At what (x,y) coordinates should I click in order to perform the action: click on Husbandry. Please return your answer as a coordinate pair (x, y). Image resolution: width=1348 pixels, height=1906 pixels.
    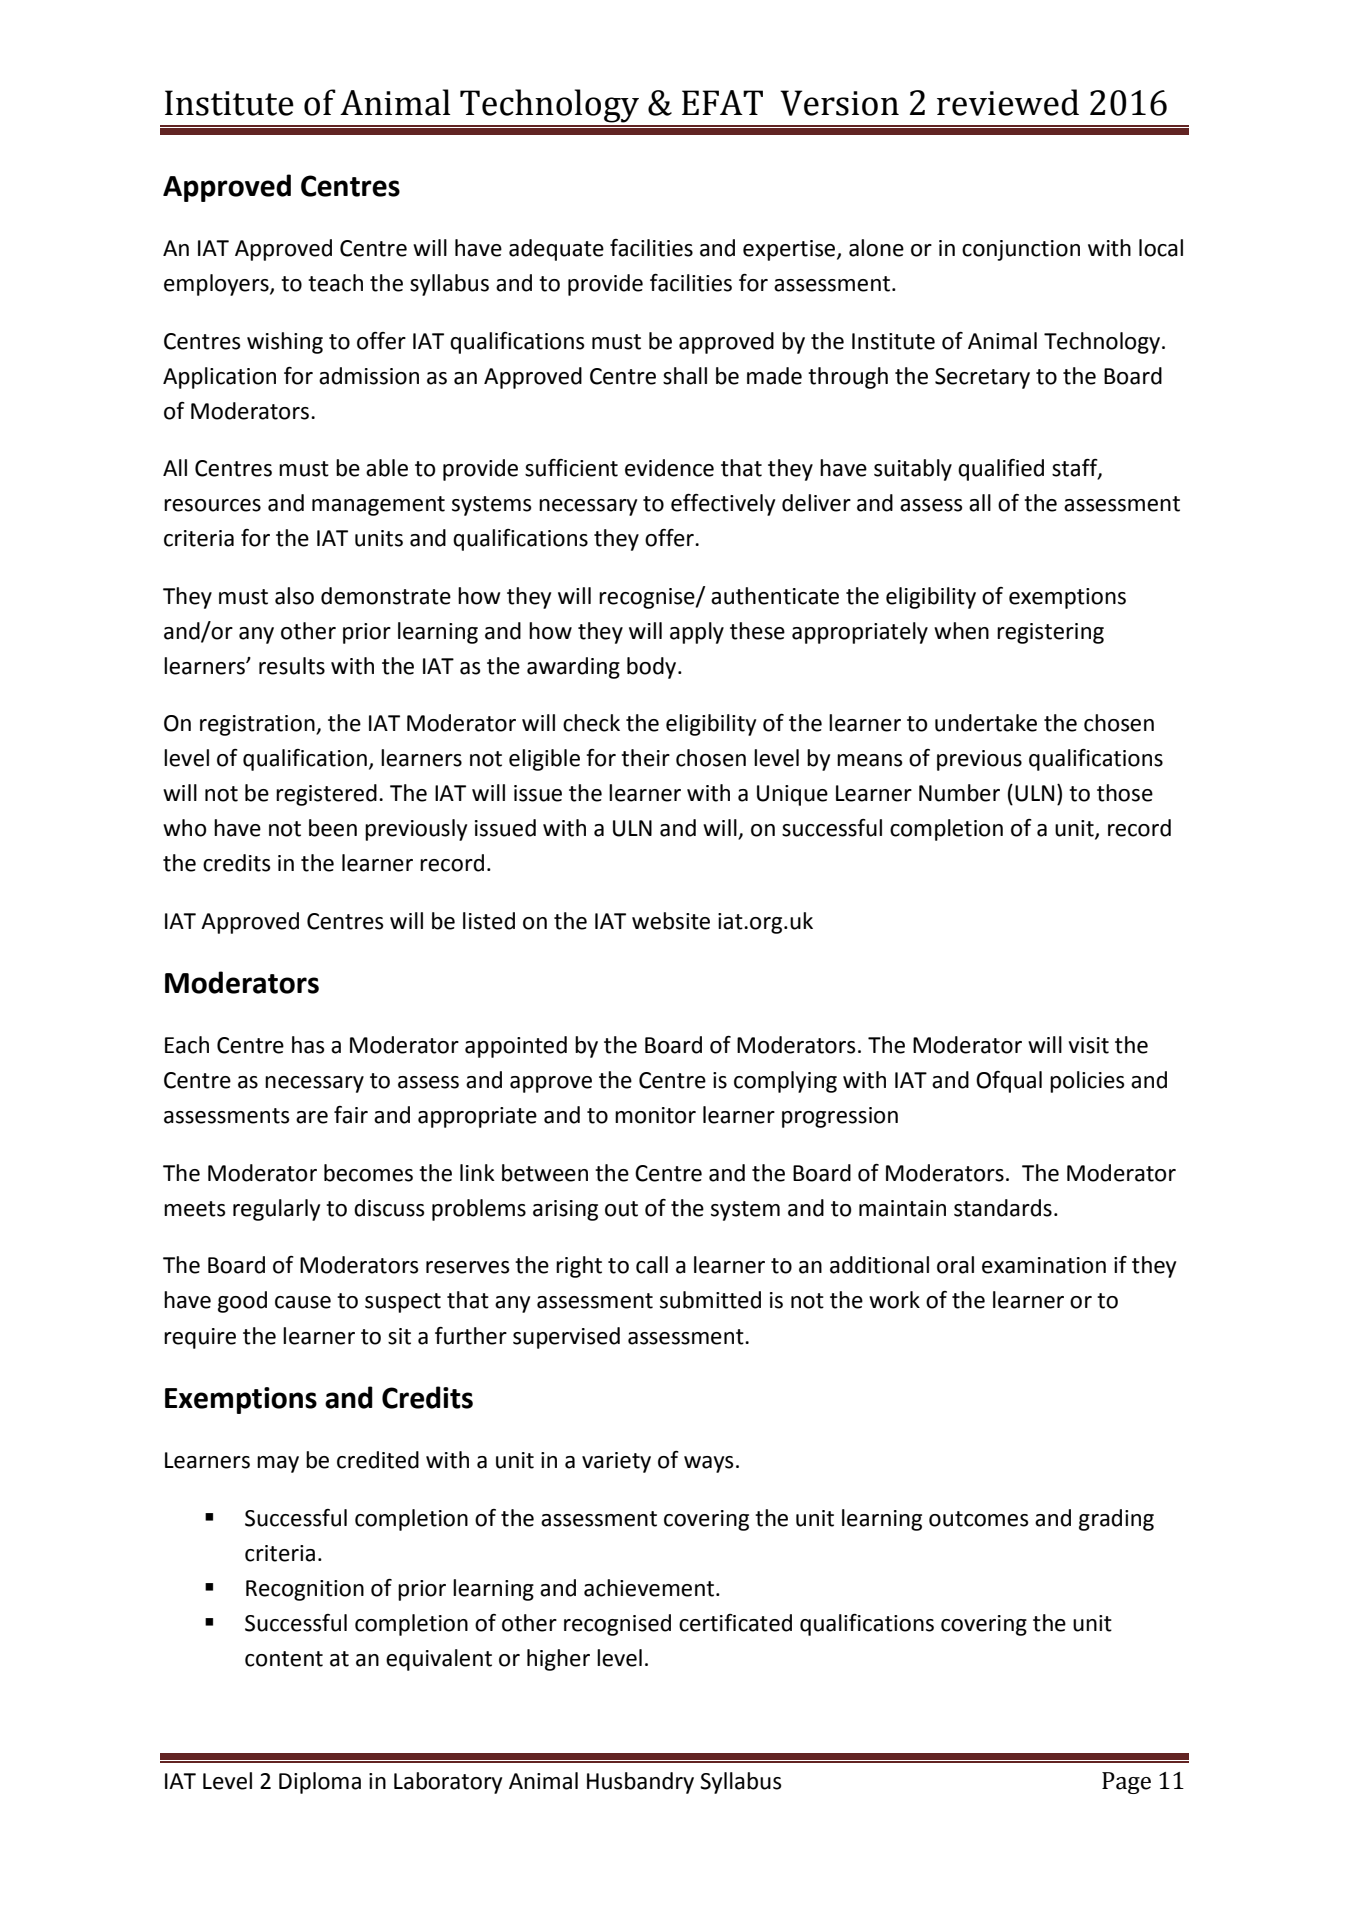
    Looking at the image, I should click on (640, 1783).
